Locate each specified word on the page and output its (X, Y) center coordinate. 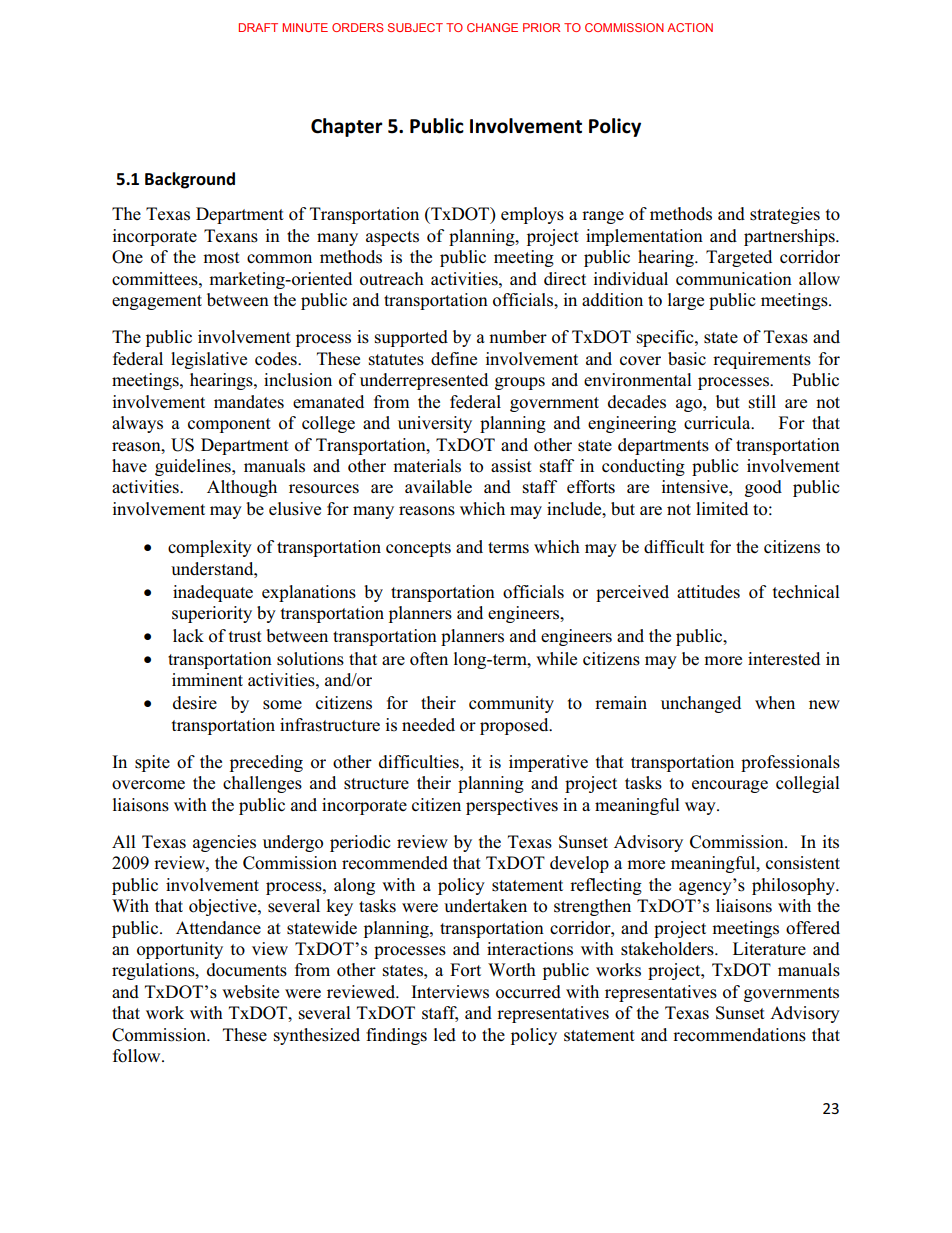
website (250, 992)
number (518, 337)
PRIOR (541, 27)
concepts (418, 549)
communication (734, 279)
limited (722, 508)
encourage (730, 786)
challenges (262, 784)
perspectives (512, 806)
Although (242, 488)
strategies (785, 215)
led (445, 1034)
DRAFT (258, 27)
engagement (157, 302)
